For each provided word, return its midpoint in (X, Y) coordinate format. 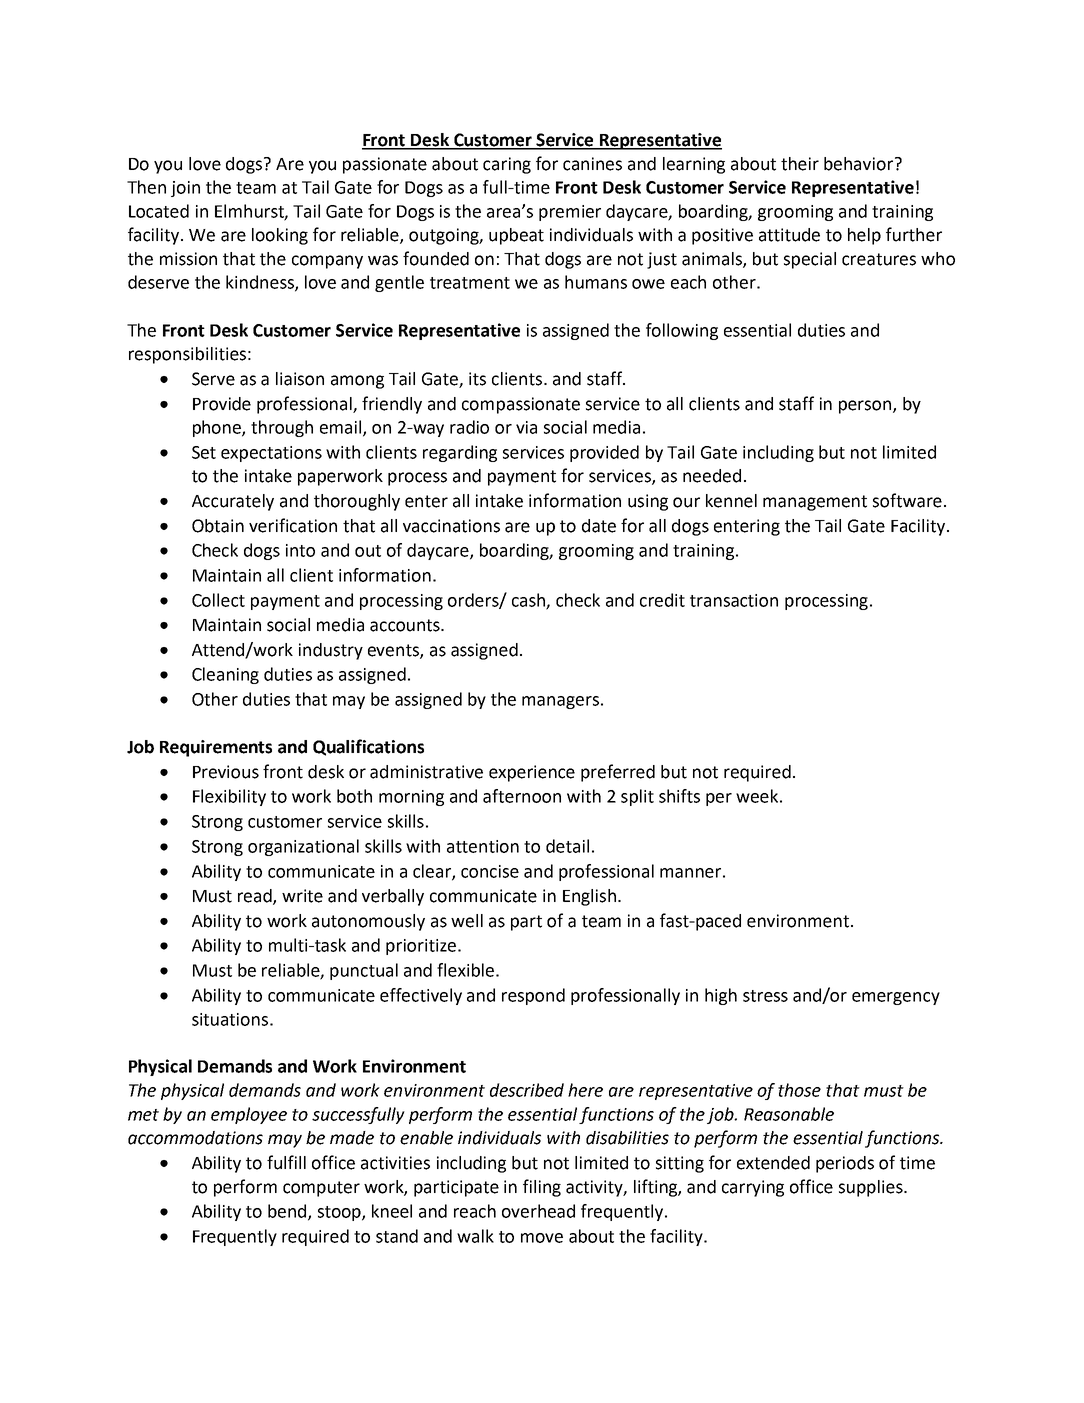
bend (288, 1212)
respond (533, 996)
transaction (734, 600)
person (866, 407)
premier (570, 213)
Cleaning (225, 675)
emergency (896, 998)
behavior (858, 164)
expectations (271, 454)
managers (560, 702)
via (526, 427)
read (256, 897)
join (185, 189)
